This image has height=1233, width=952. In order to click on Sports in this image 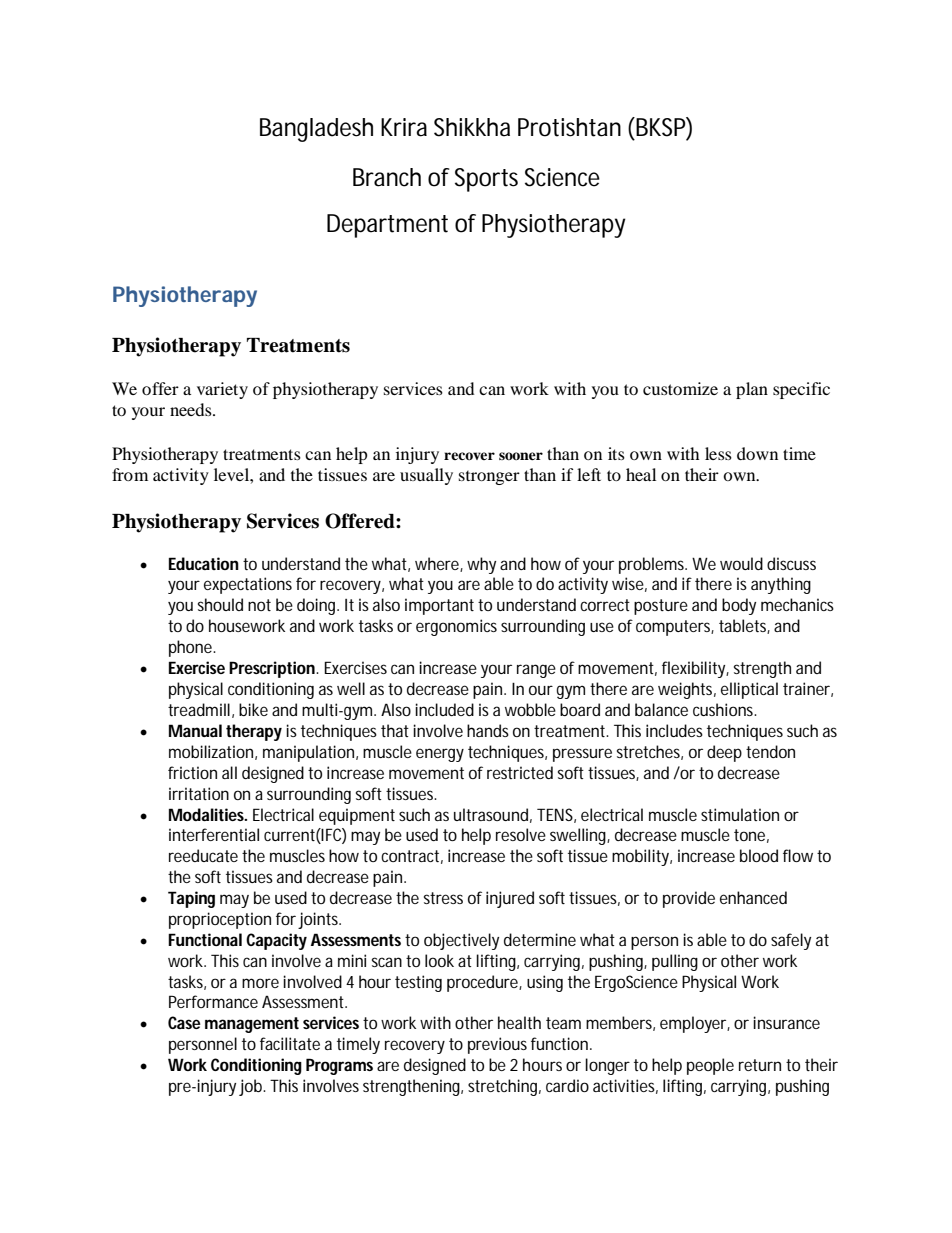, I will do `click(486, 180)`.
